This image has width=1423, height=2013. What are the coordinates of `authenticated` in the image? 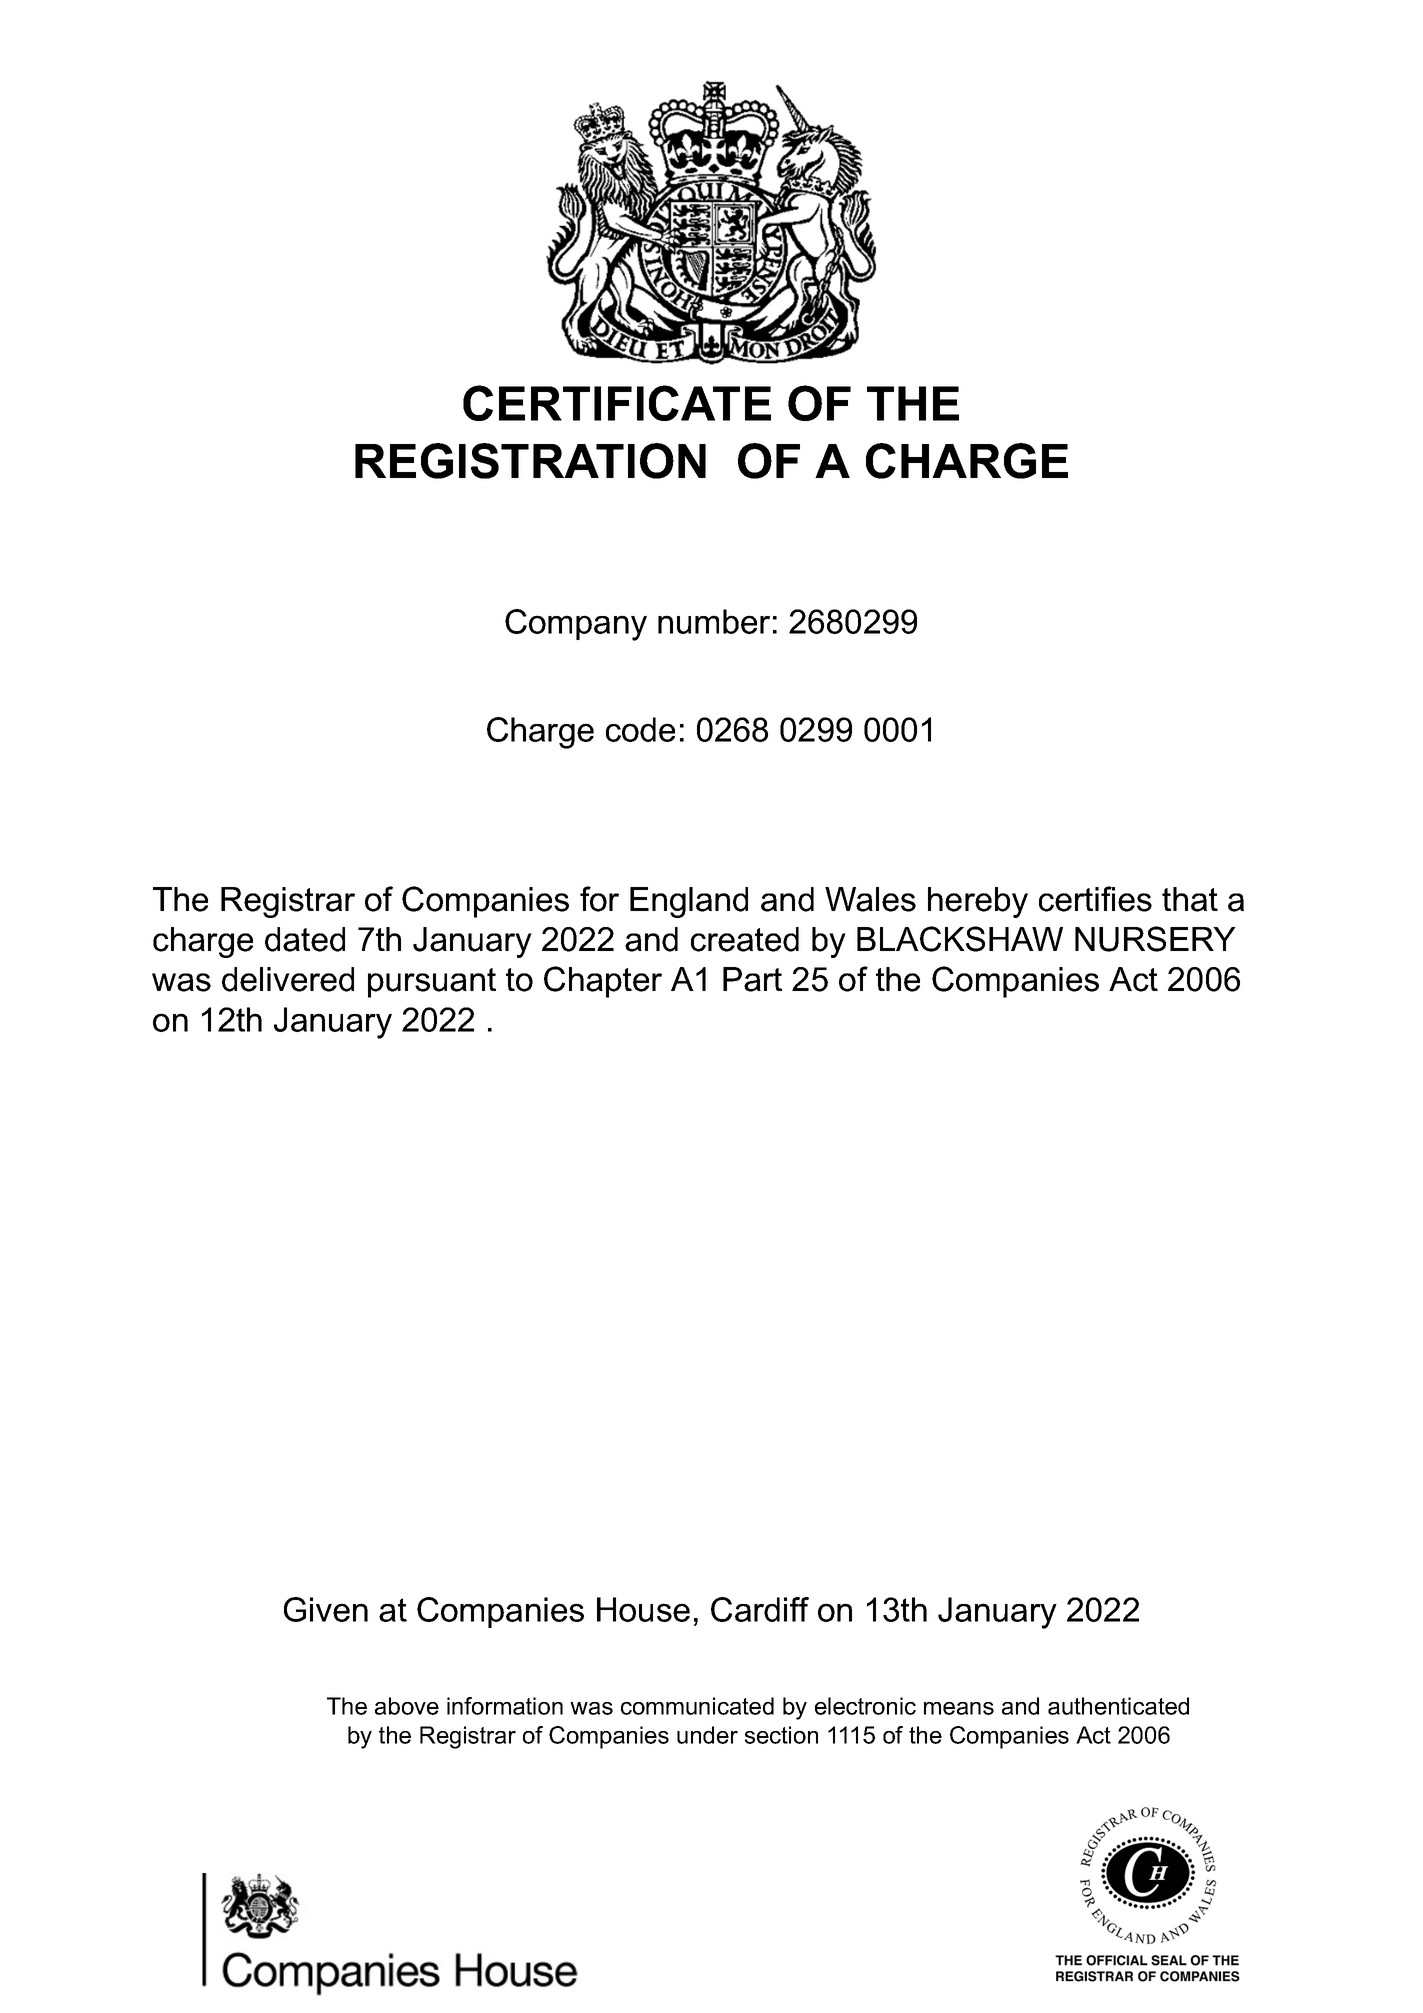 It's located at (1118, 1706).
